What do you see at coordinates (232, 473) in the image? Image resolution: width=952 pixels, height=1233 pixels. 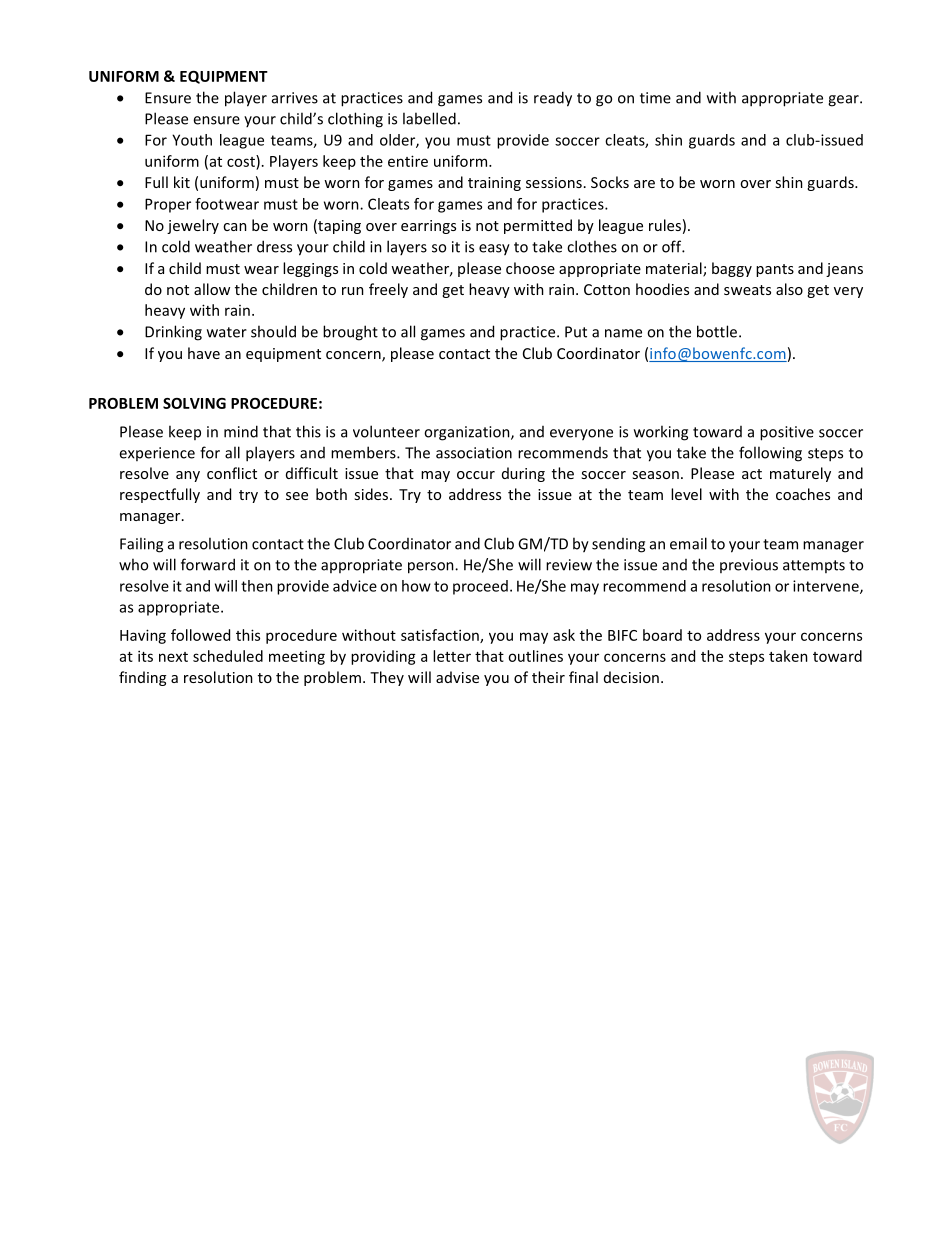 I see `conflict` at bounding box center [232, 473].
